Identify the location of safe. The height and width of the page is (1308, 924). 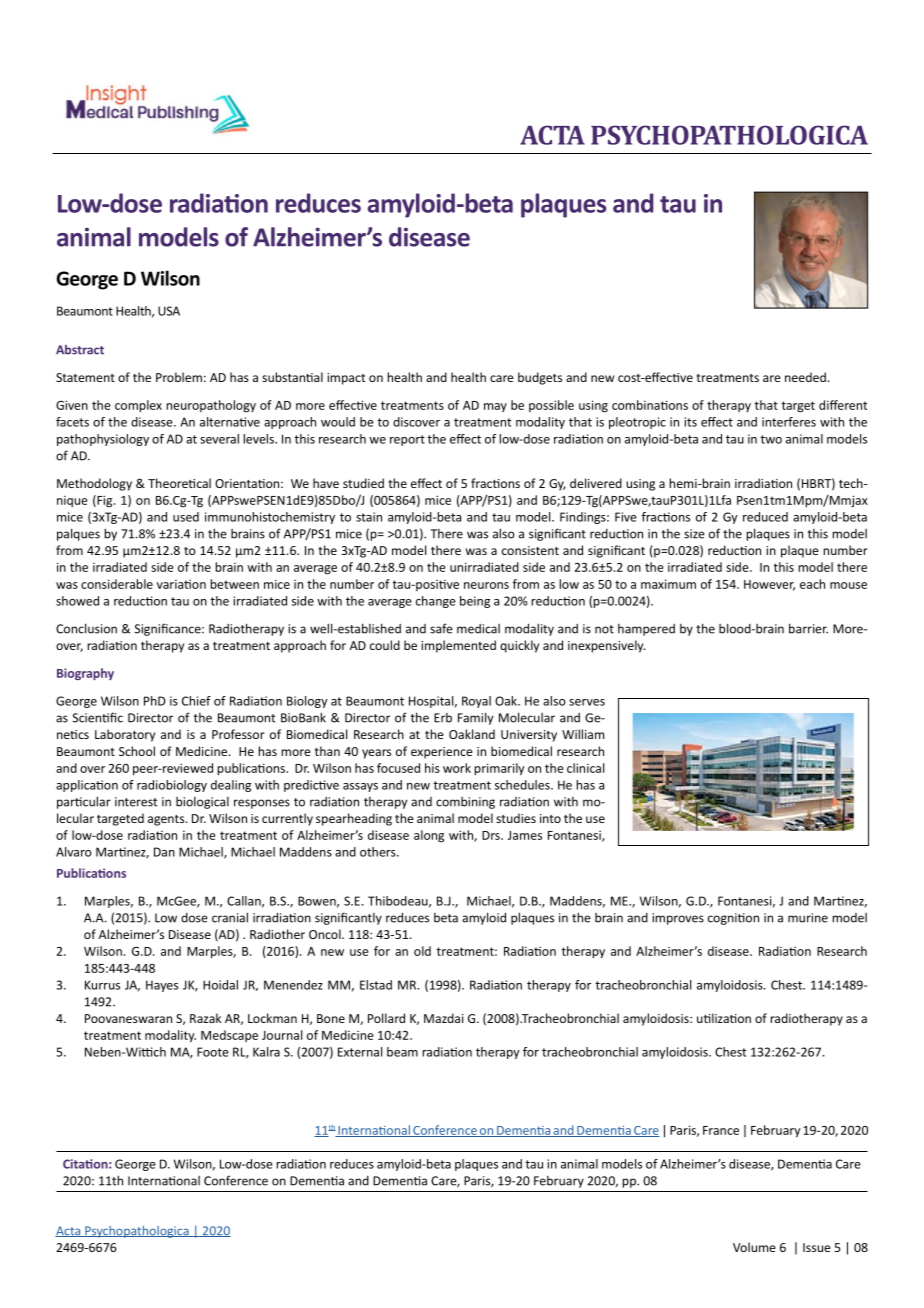
(441, 628).
